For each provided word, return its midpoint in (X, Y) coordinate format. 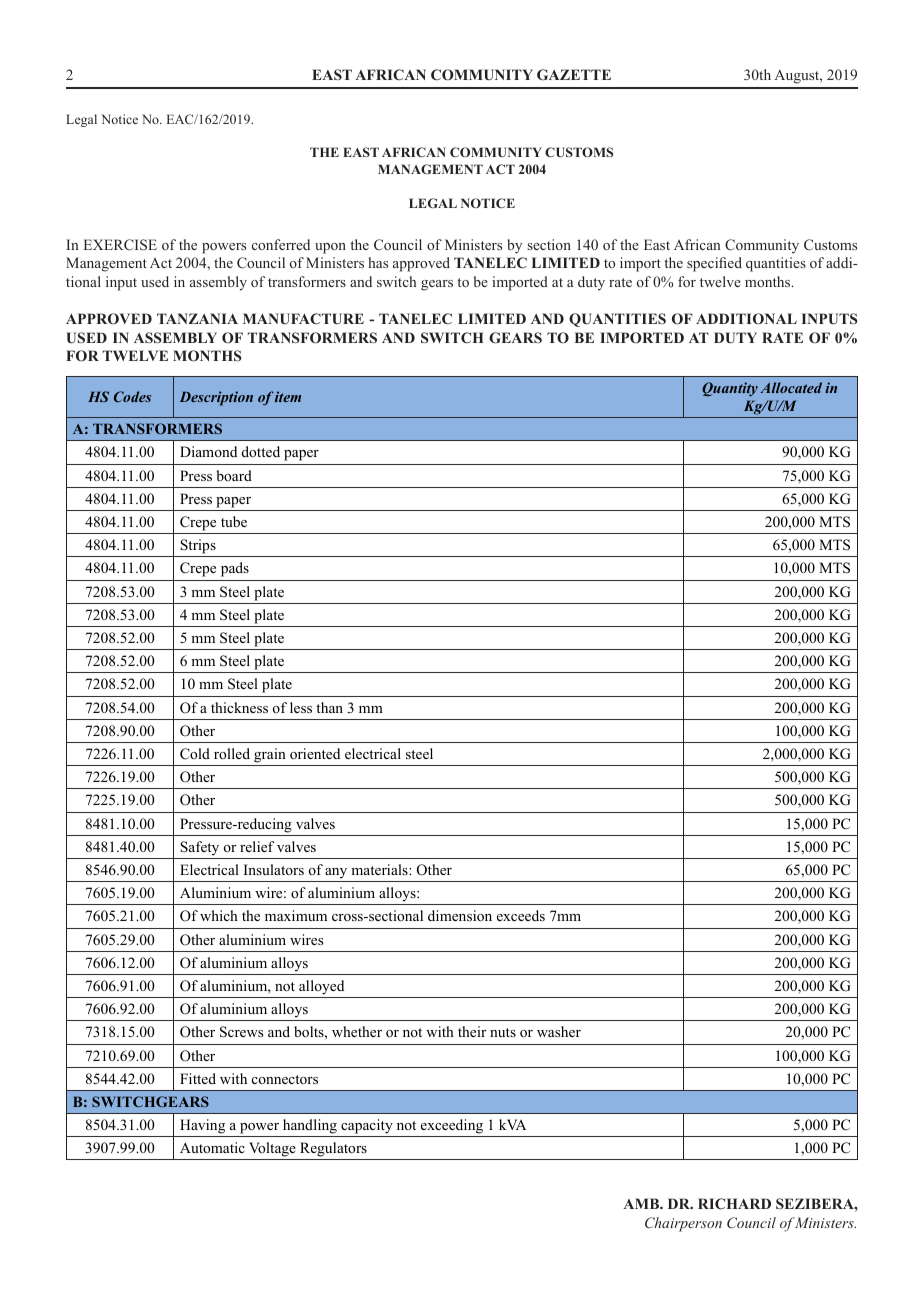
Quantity (730, 389)
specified (714, 264)
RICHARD (734, 1203)
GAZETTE (574, 74)
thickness (239, 707)
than (329, 707)
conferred (281, 244)
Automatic (212, 1147)
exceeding (452, 1126)
